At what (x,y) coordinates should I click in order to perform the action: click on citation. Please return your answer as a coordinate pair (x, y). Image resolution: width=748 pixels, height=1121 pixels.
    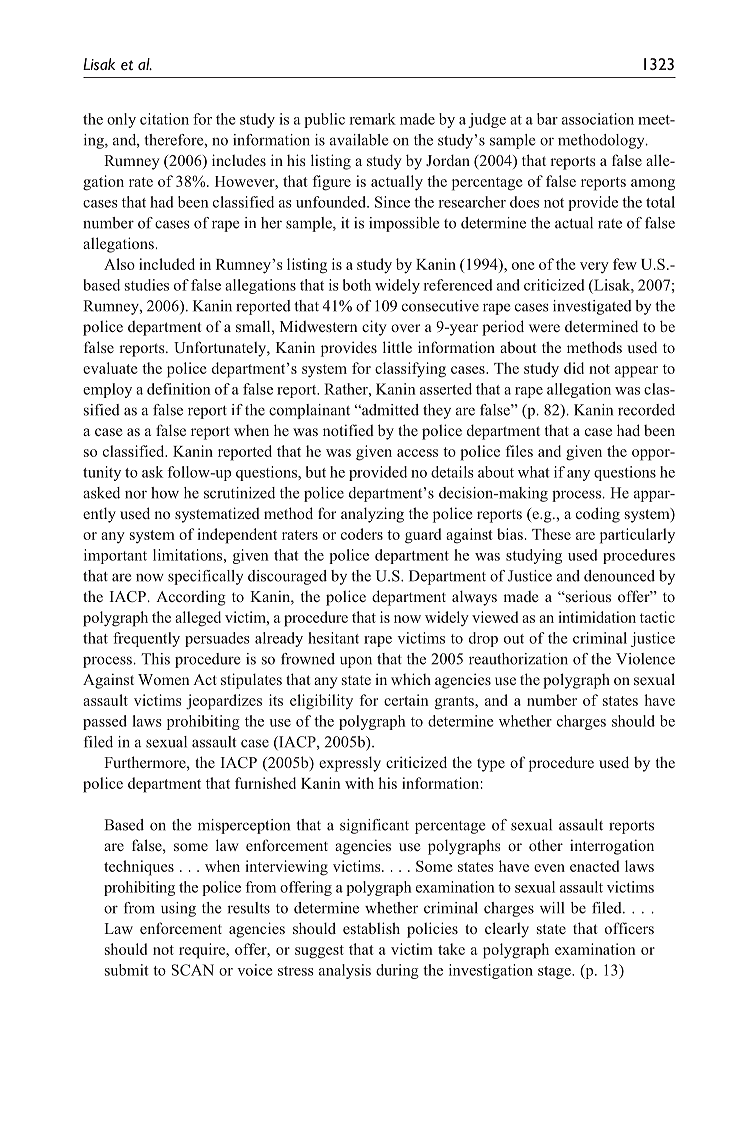
    Looking at the image, I should click on (164, 119).
